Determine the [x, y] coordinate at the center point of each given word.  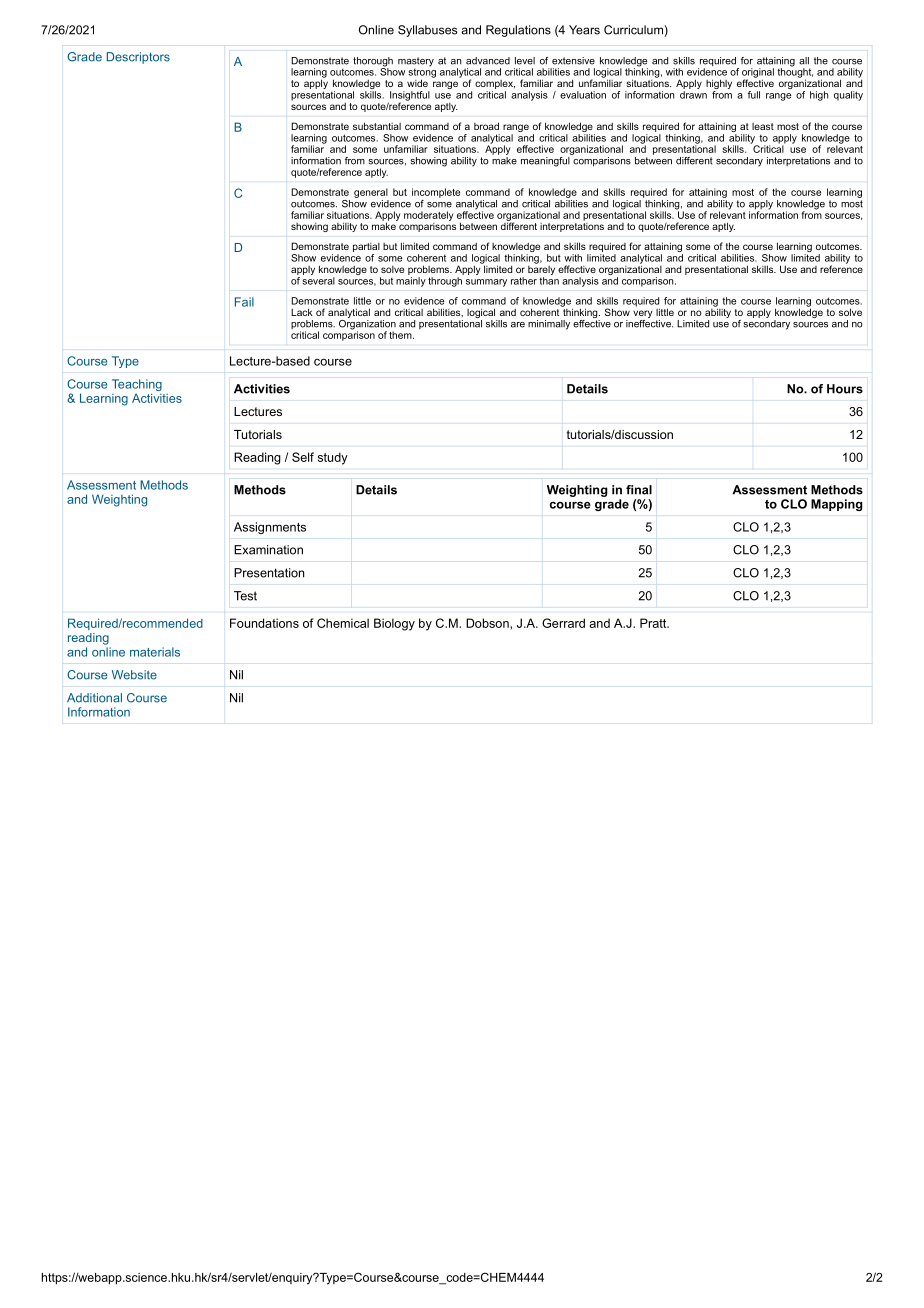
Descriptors [138, 58]
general [371, 193]
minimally [549, 325]
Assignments [270, 528]
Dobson [488, 623]
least [763, 126]
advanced [488, 61]
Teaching [137, 386]
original [758, 74]
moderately [429, 216]
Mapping [837, 505]
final [639, 490]
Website [134, 675]
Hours [845, 389]
